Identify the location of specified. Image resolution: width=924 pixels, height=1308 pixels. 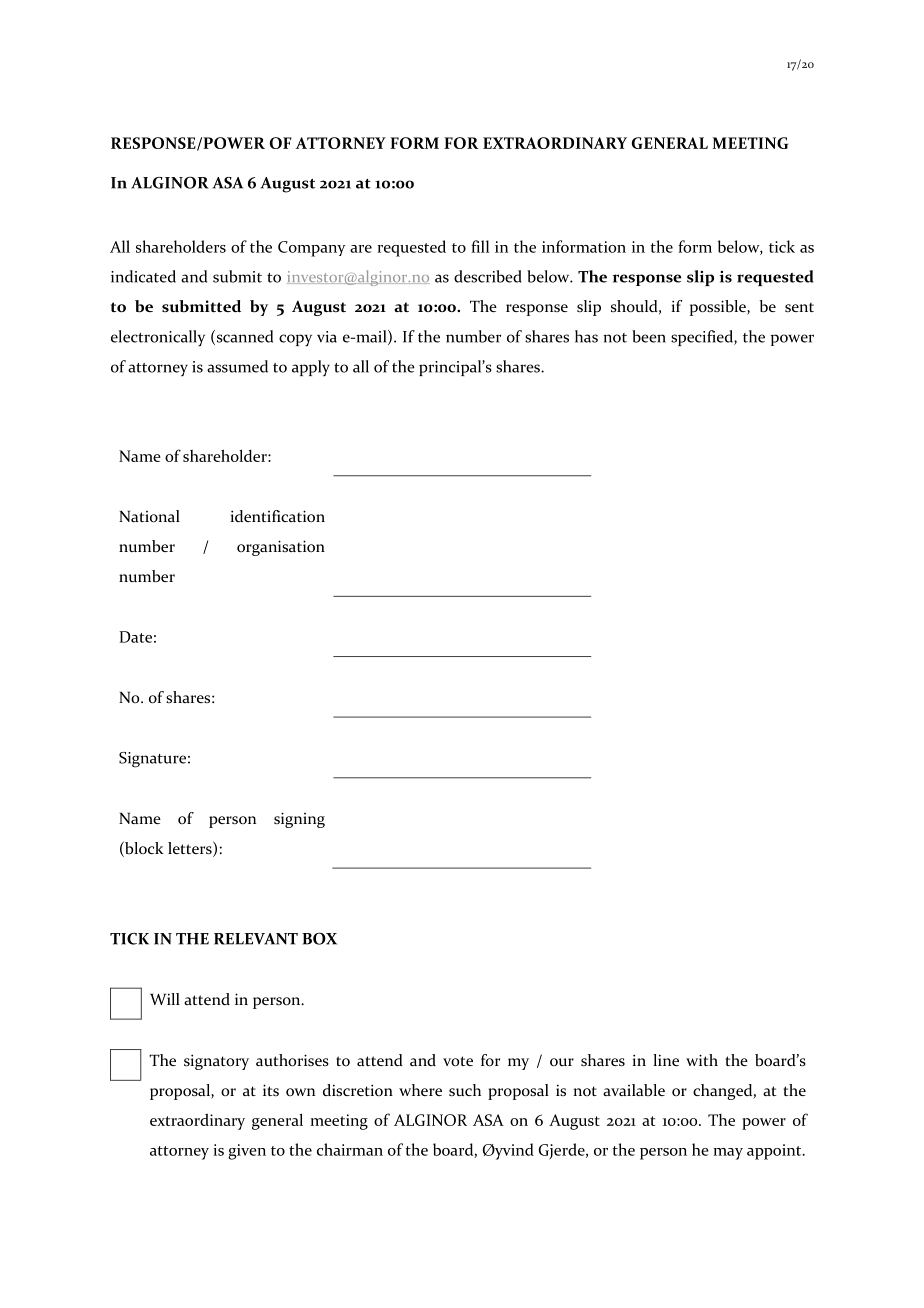
(703, 338).
